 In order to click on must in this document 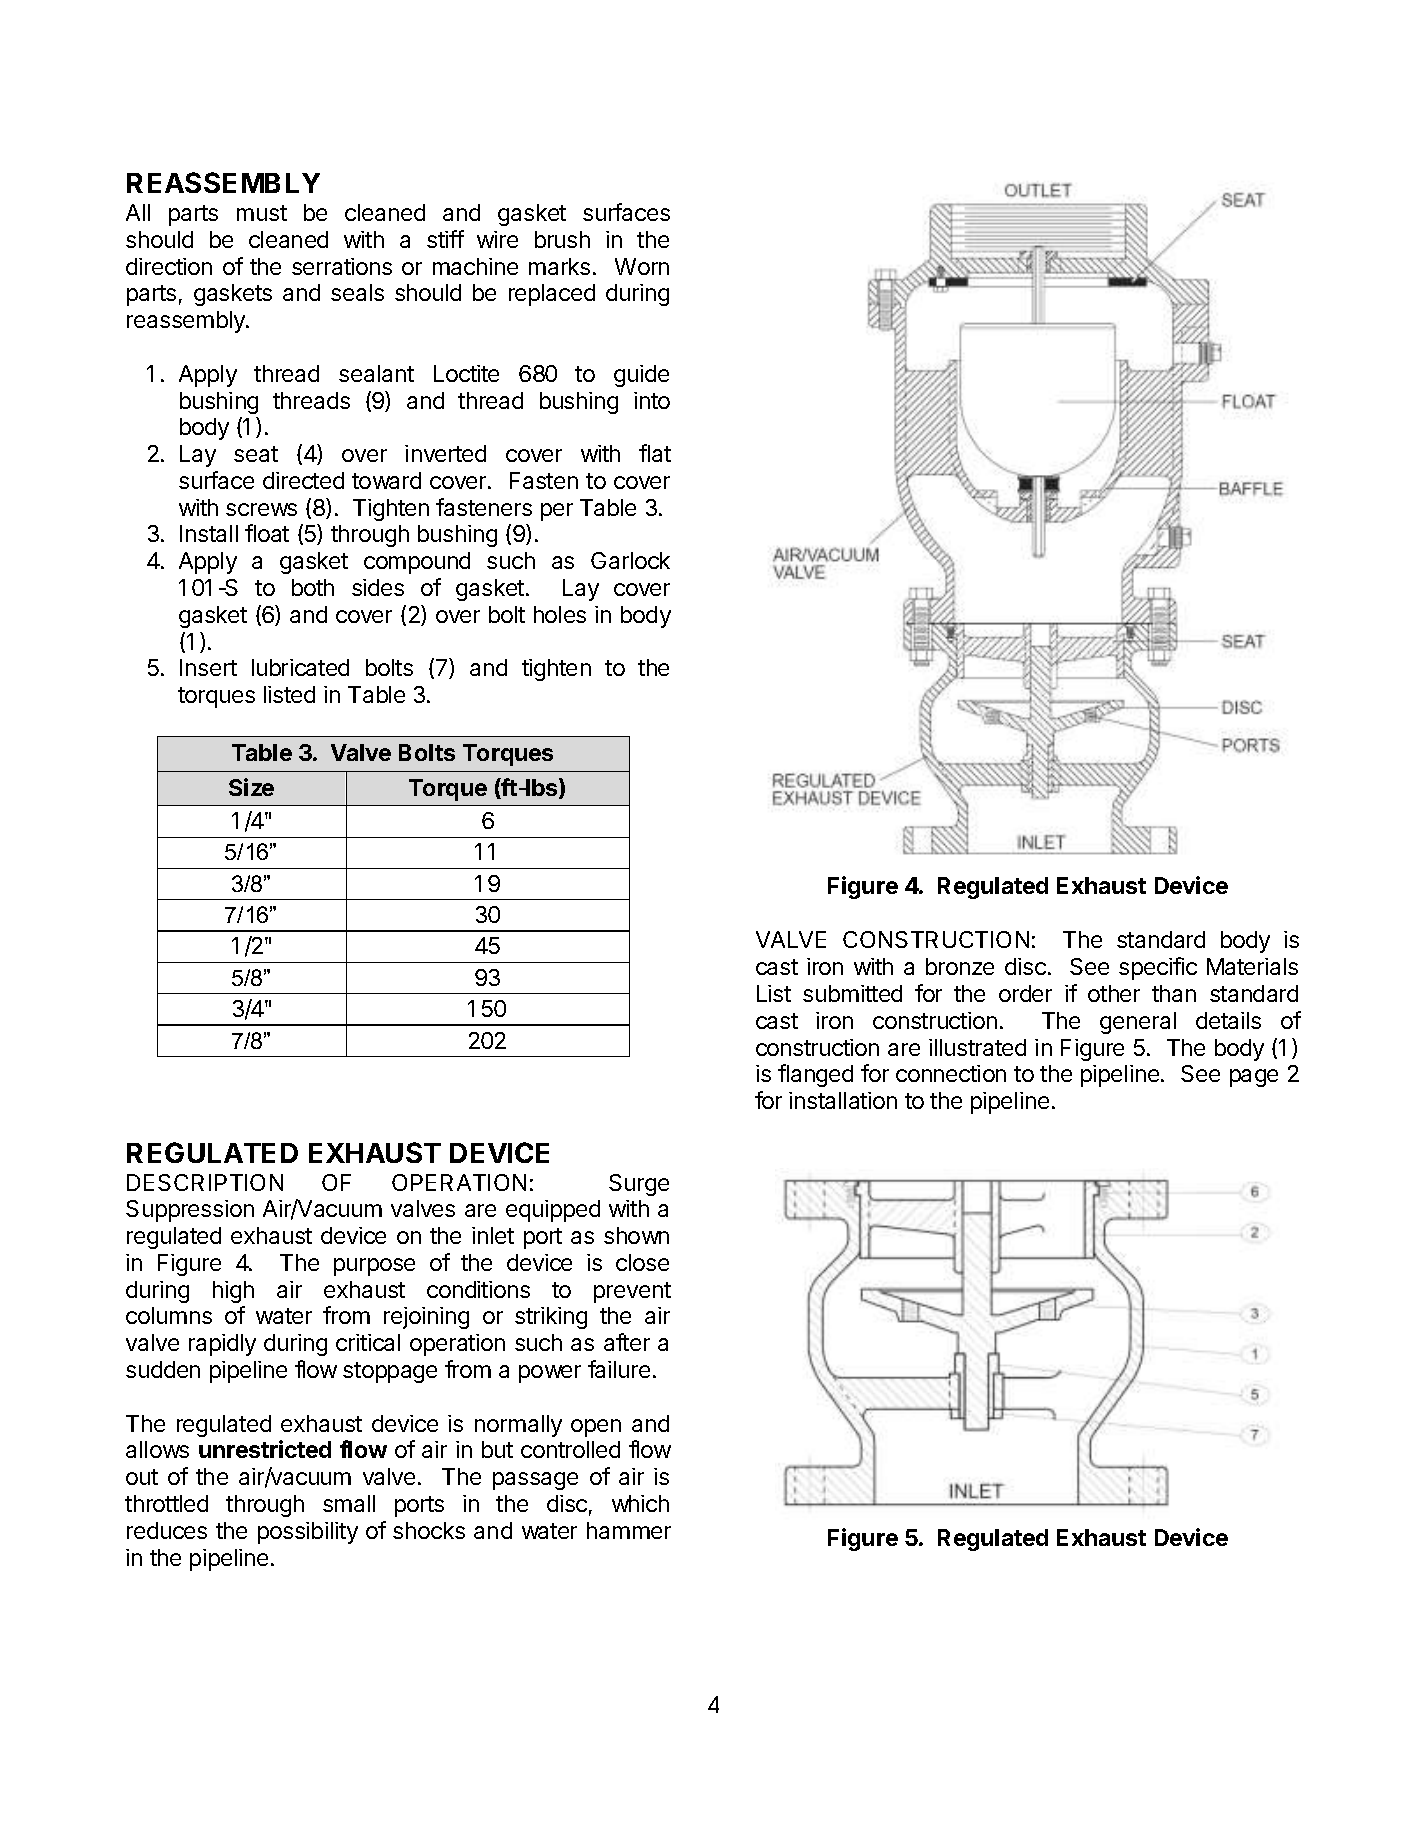, I will do `click(262, 213)`.
